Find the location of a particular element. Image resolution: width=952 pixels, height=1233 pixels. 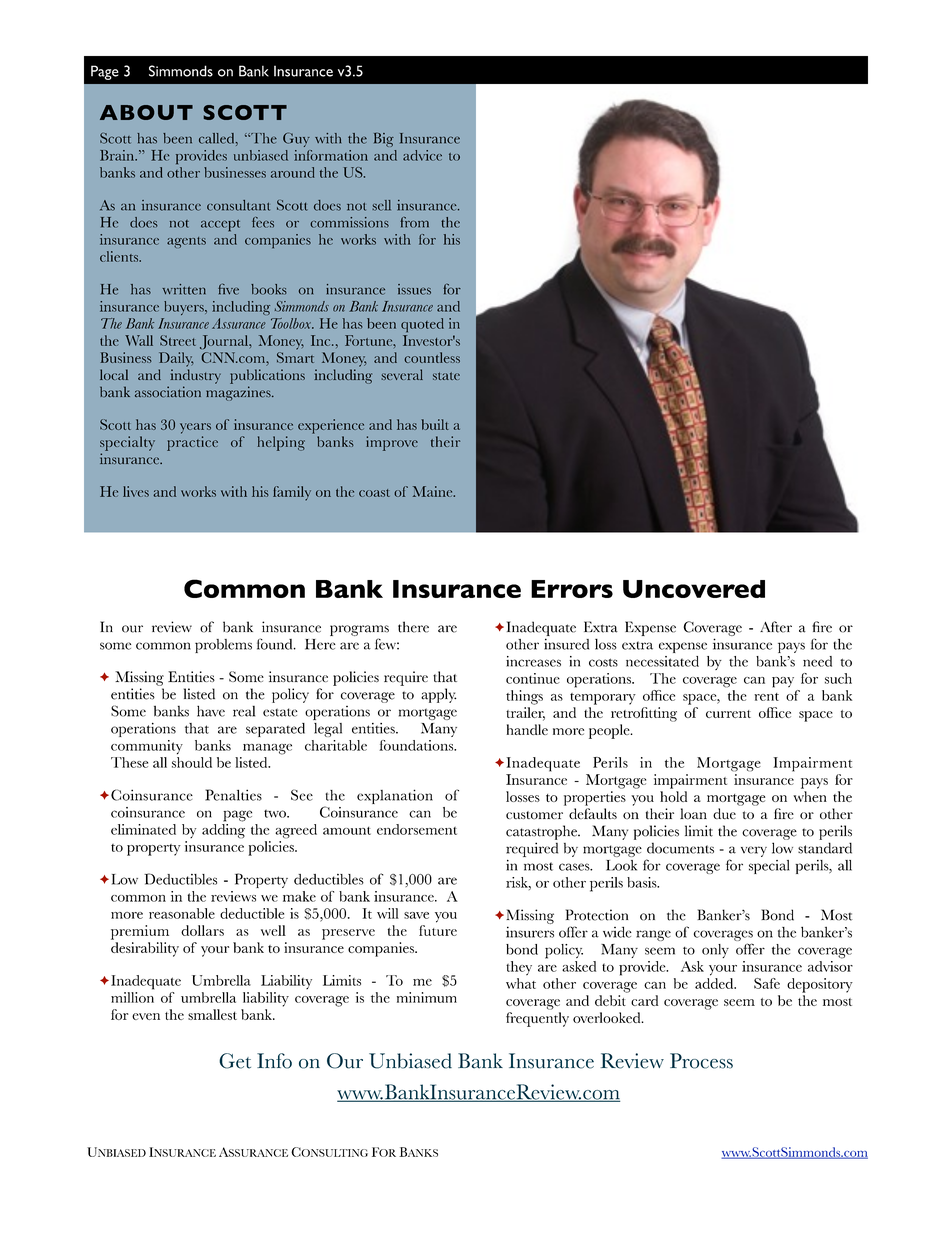

handle is located at coordinates (527, 729).
